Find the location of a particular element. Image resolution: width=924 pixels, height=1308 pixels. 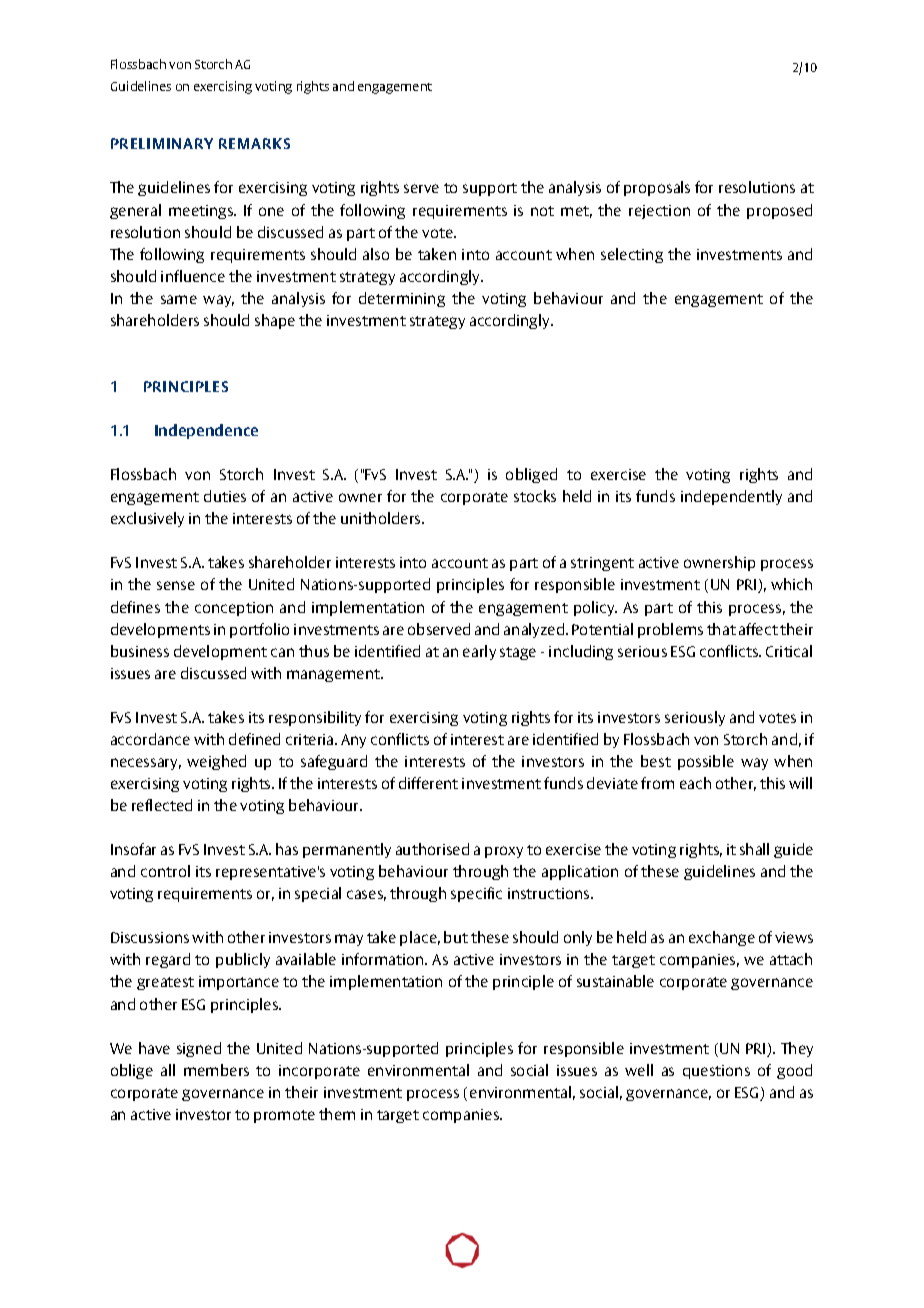

specific is located at coordinates (476, 894).
